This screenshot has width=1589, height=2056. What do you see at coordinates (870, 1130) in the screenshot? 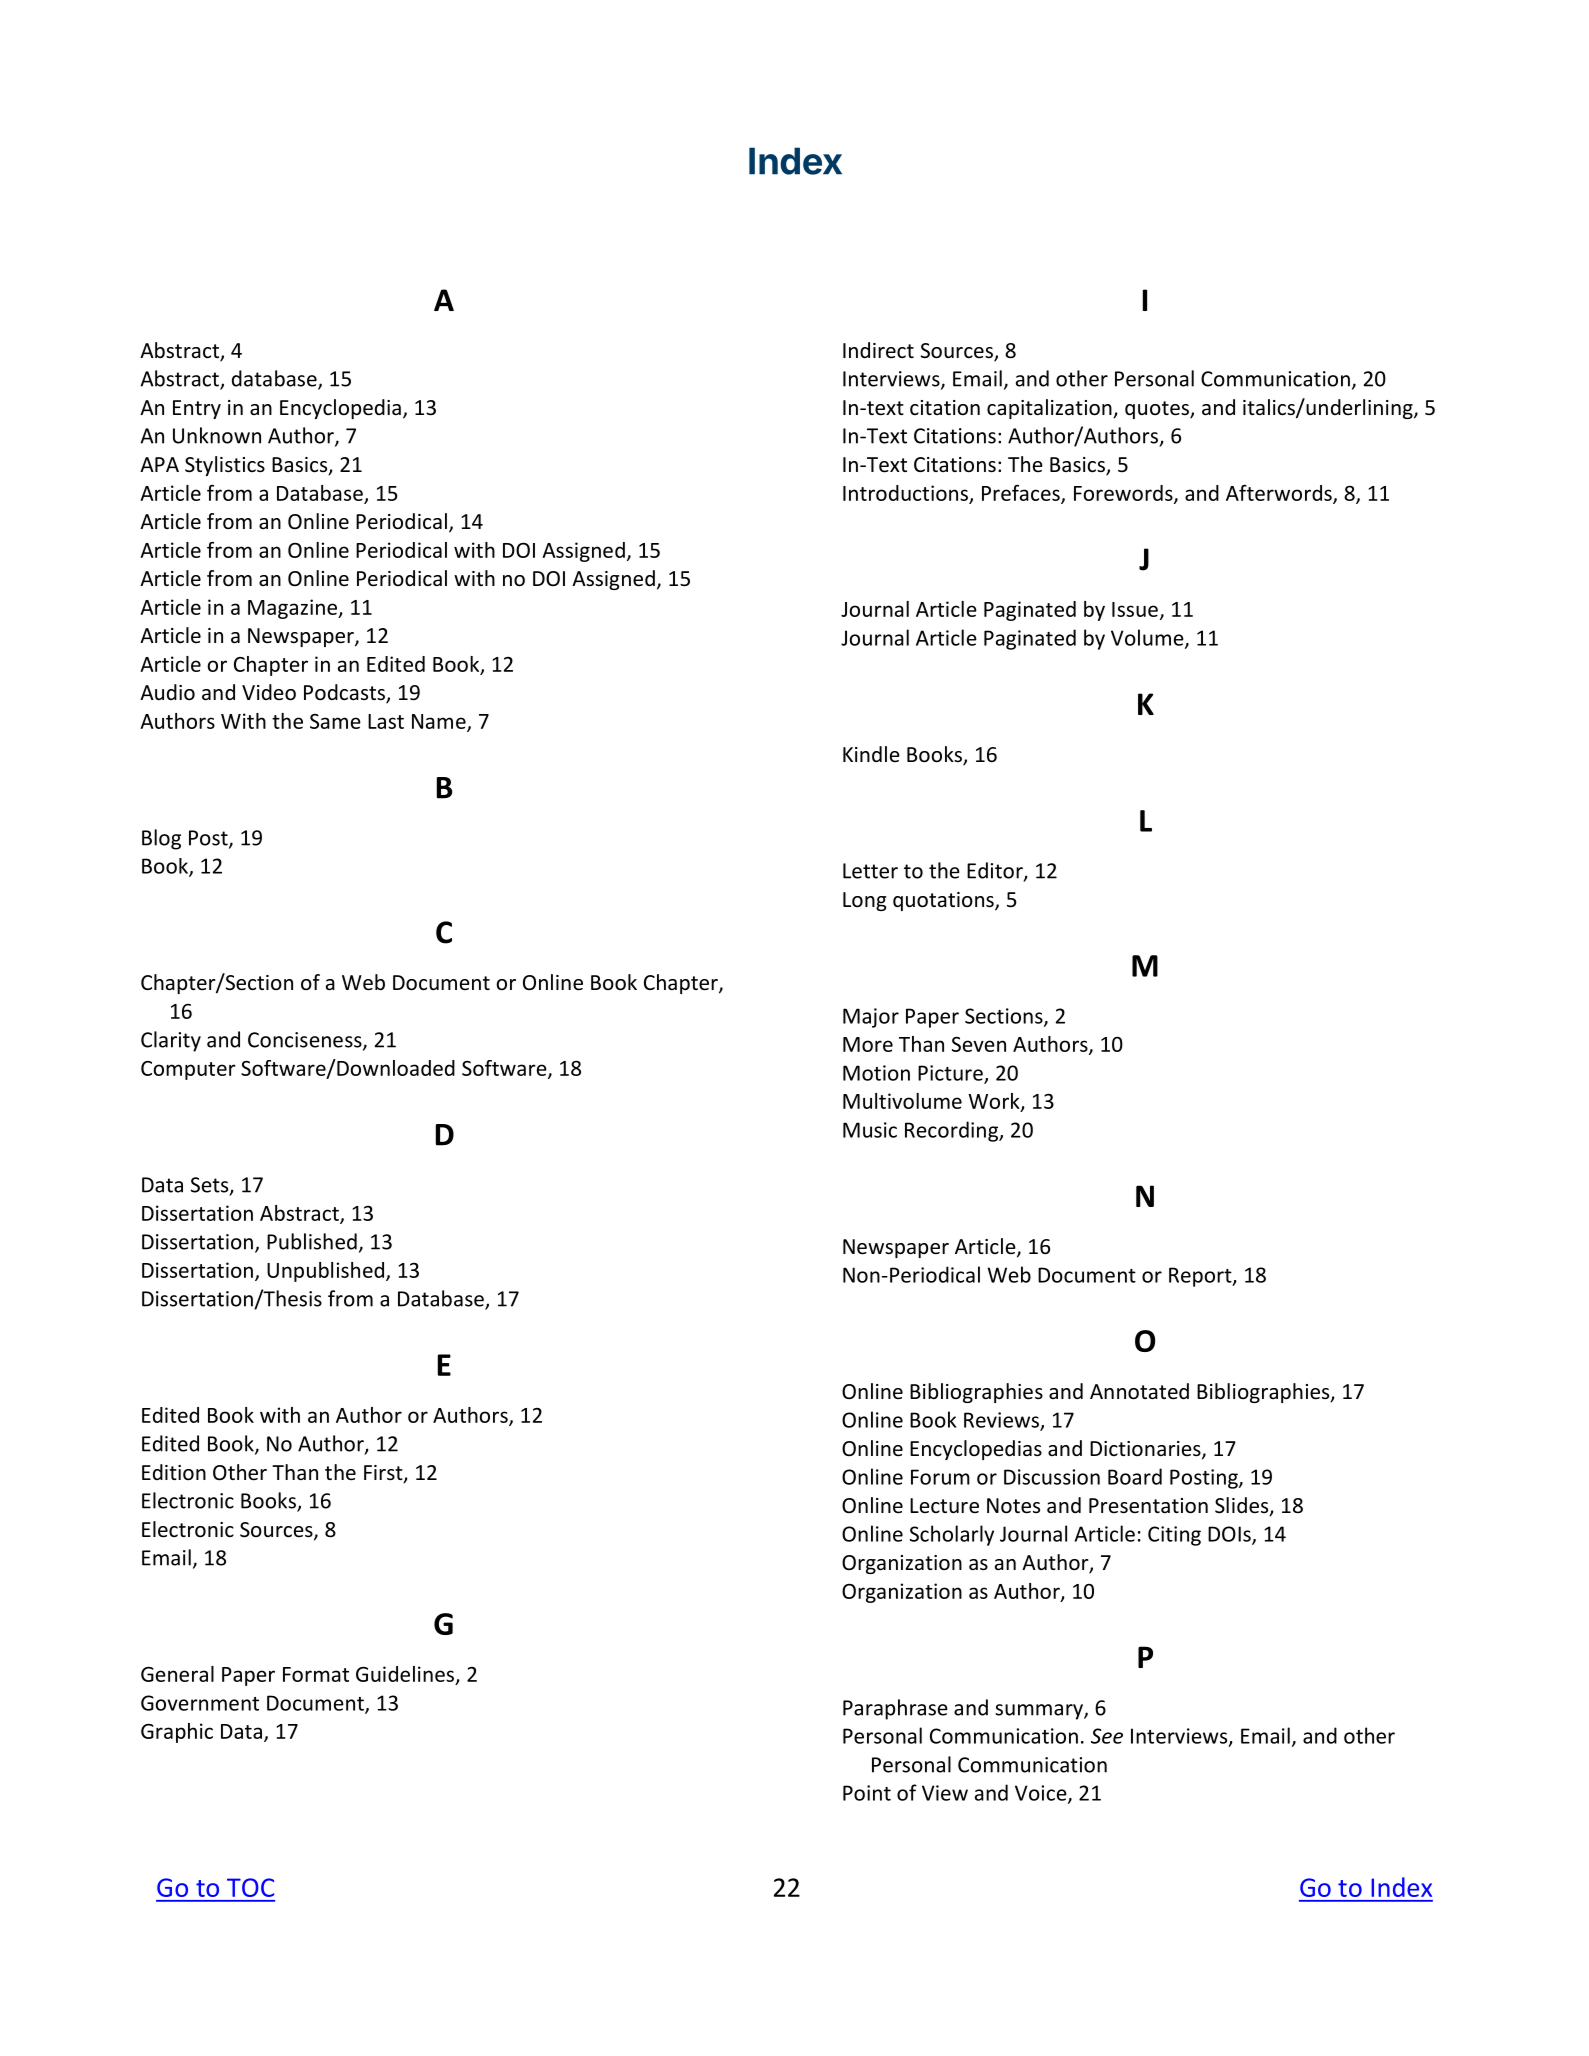
I see `Music` at bounding box center [870, 1130].
